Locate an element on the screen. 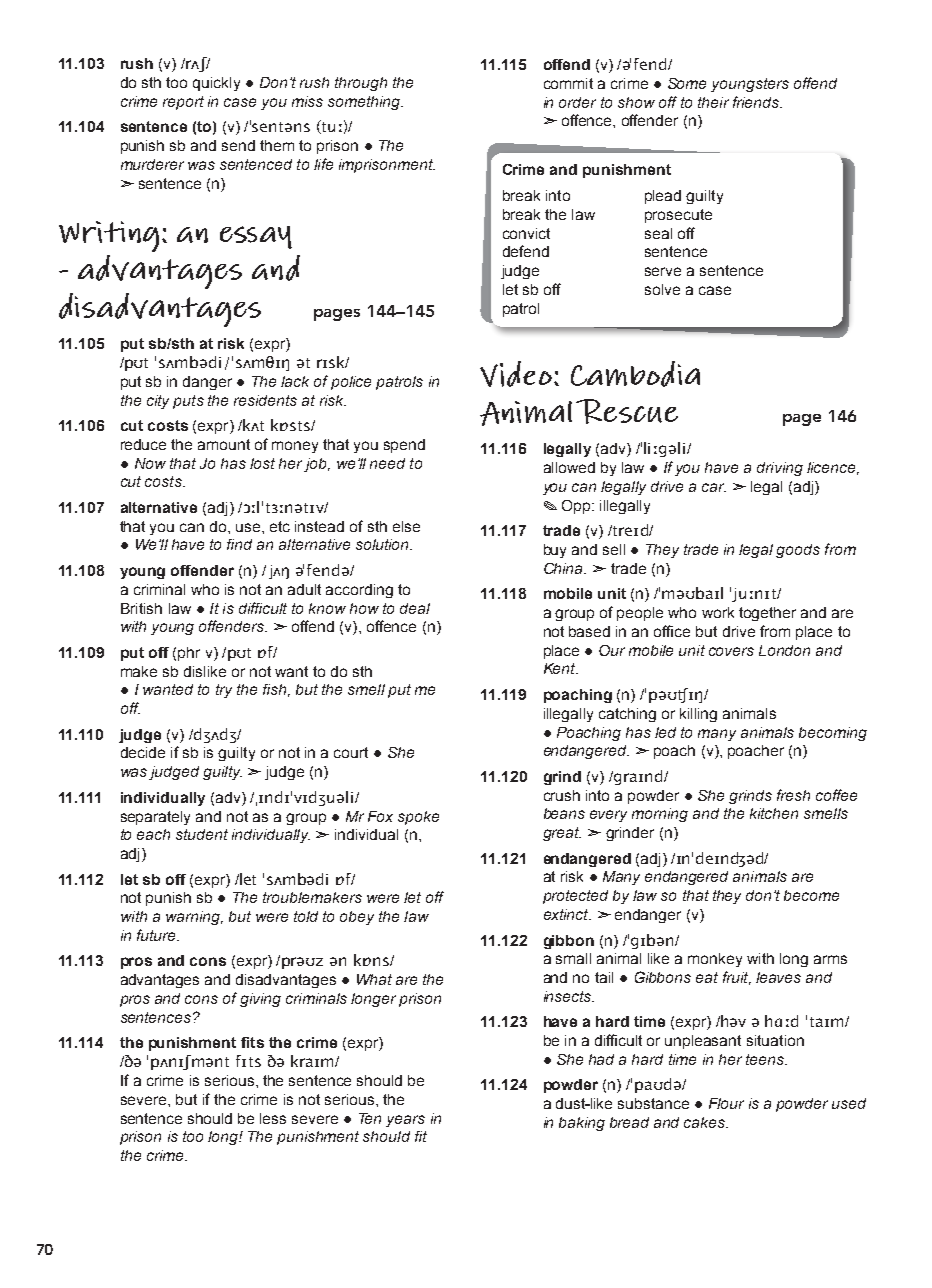 The height and width of the screenshot is (1288, 932). commit is located at coordinates (568, 83).
